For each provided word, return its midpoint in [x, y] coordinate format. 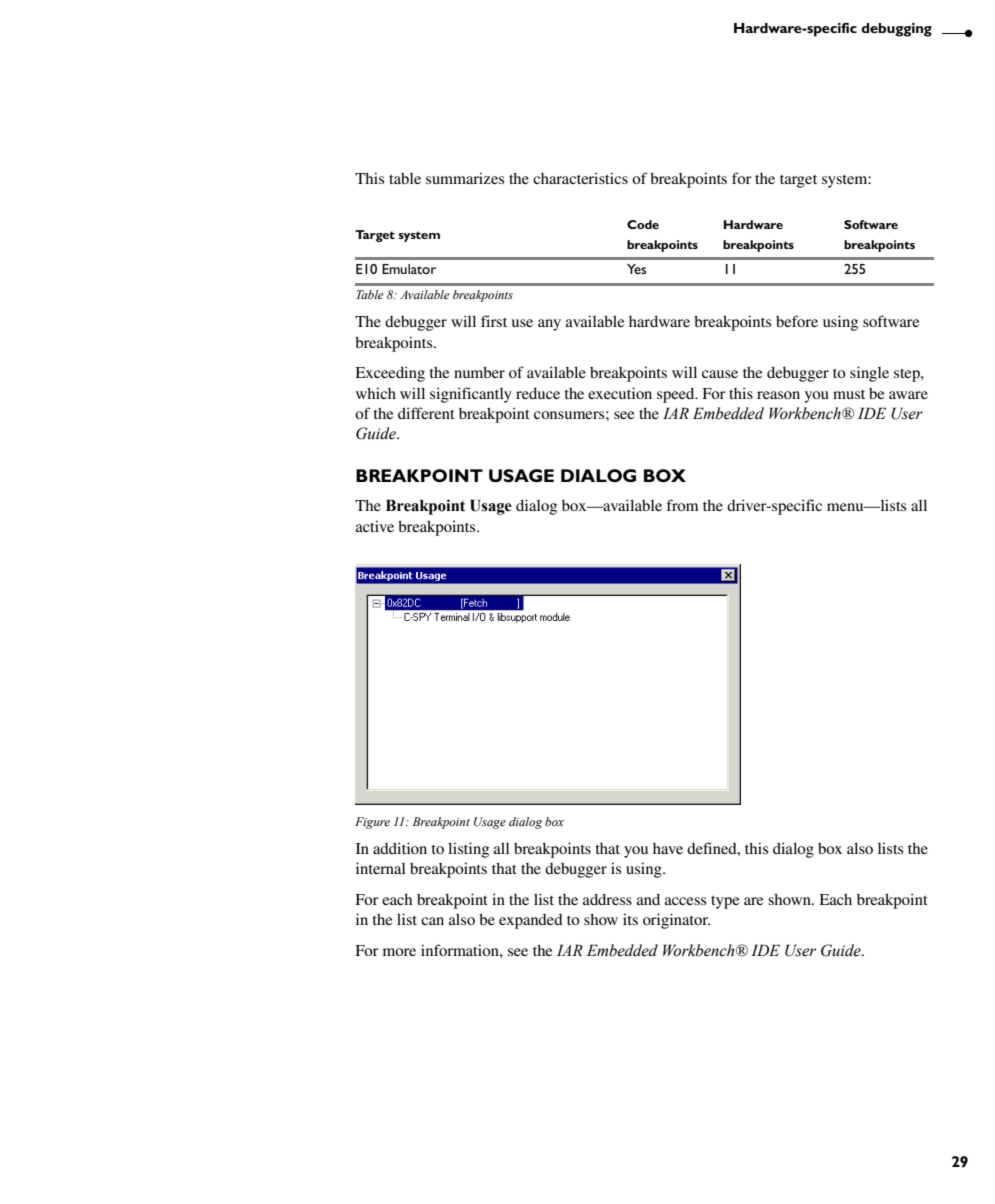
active [375, 526]
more [399, 952]
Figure [372, 823]
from [682, 505]
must [849, 394]
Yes [636, 269]
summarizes [465, 178]
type [725, 902]
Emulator [409, 269]
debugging [896, 30]
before [797, 321]
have [668, 848]
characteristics [580, 178]
